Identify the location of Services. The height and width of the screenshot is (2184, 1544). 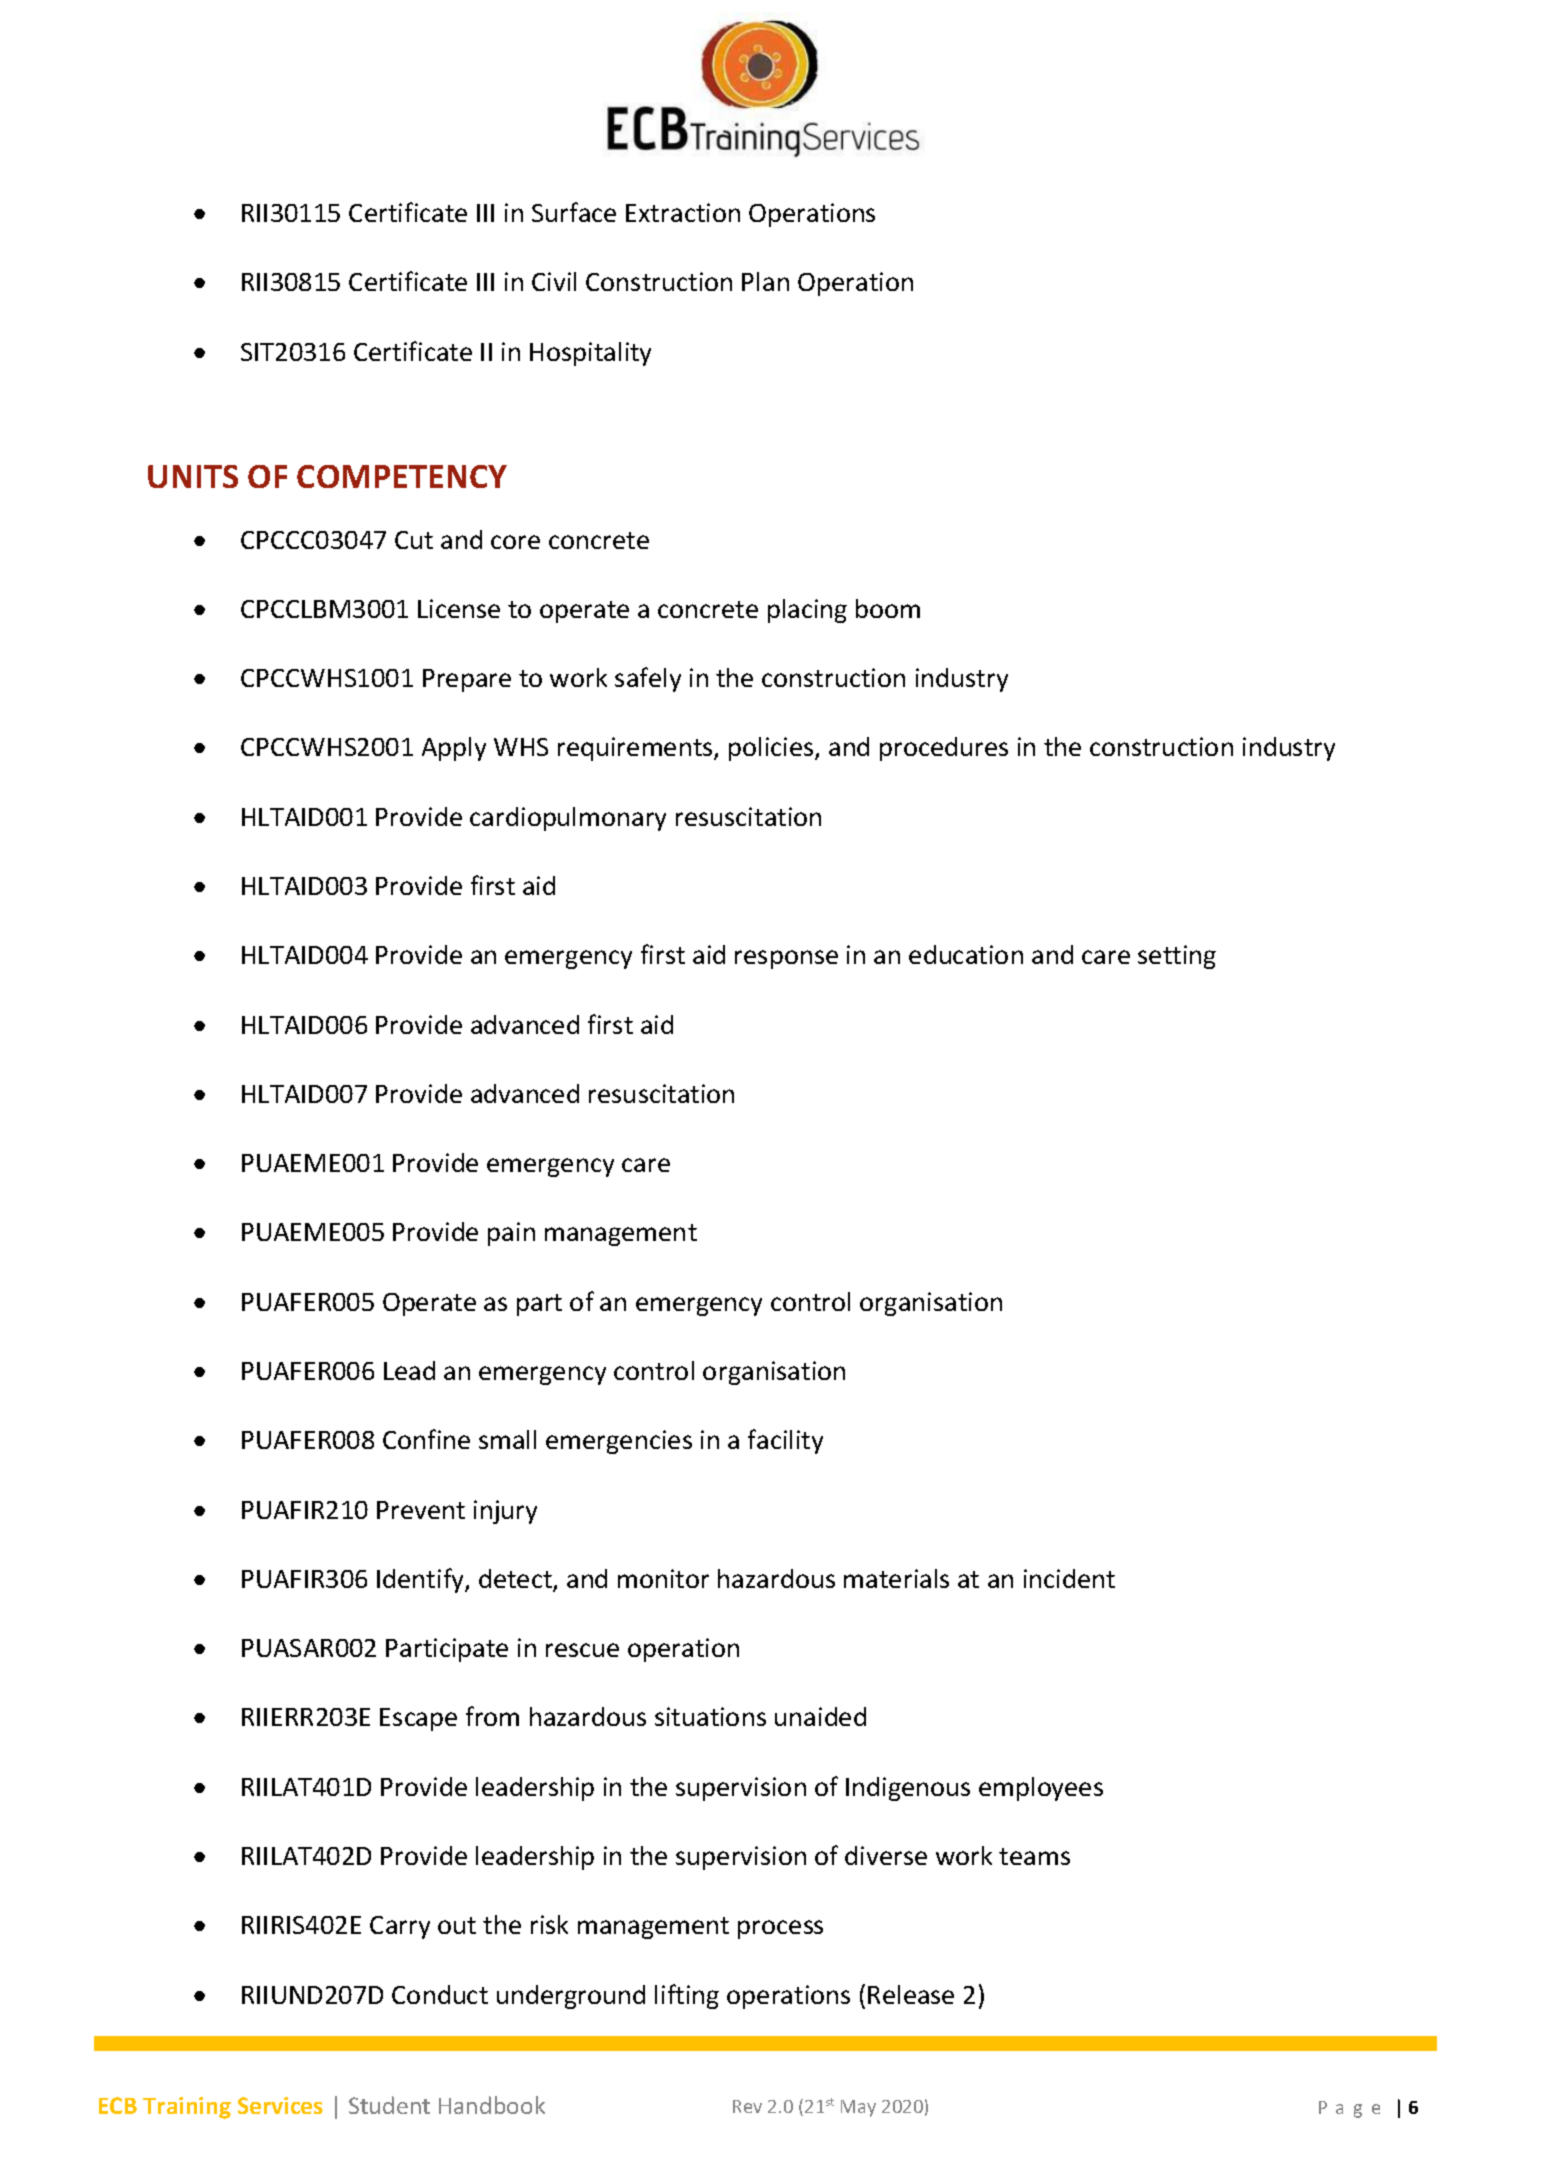
(280, 2105).
